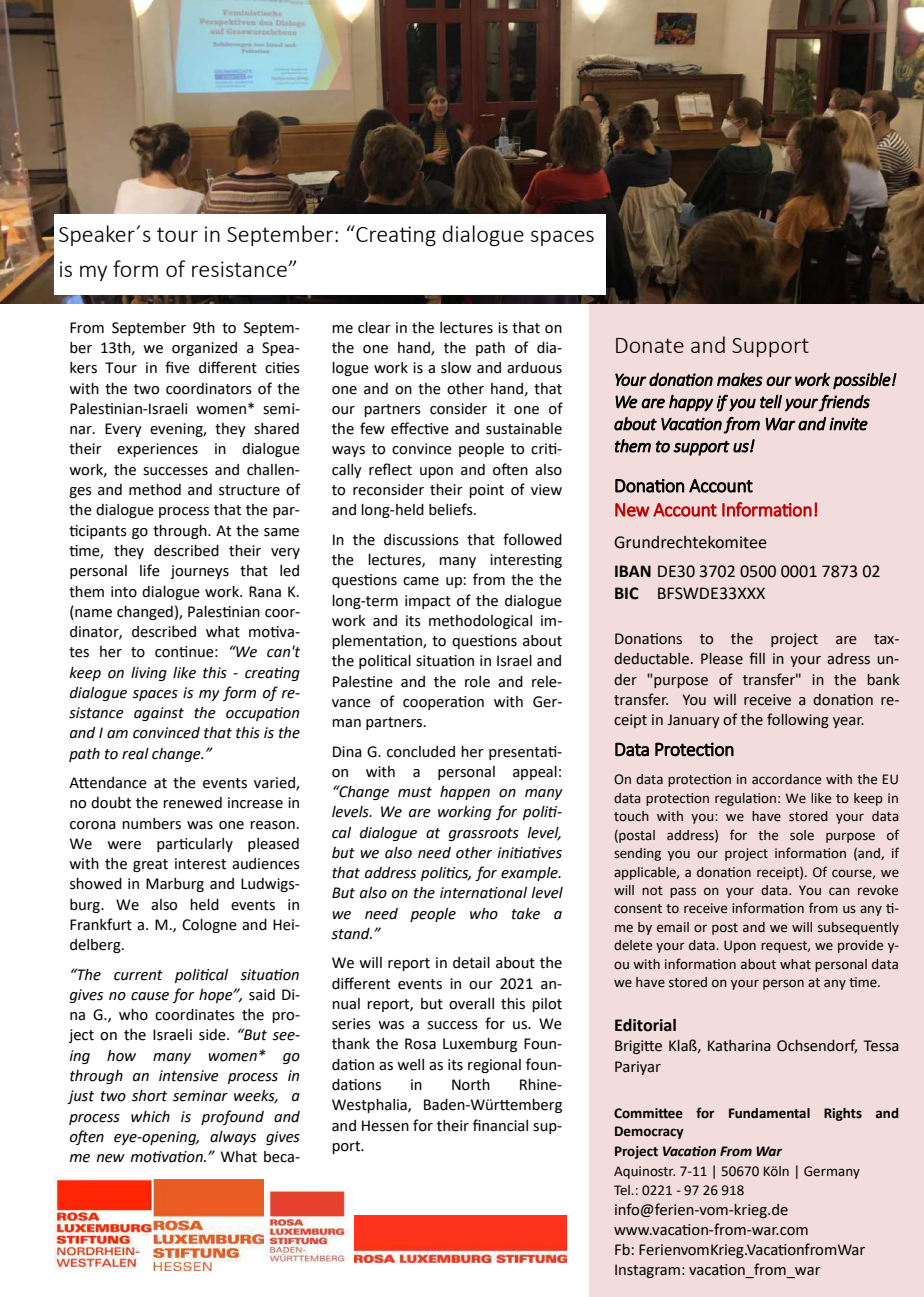  I want to click on fill, so click(757, 658).
